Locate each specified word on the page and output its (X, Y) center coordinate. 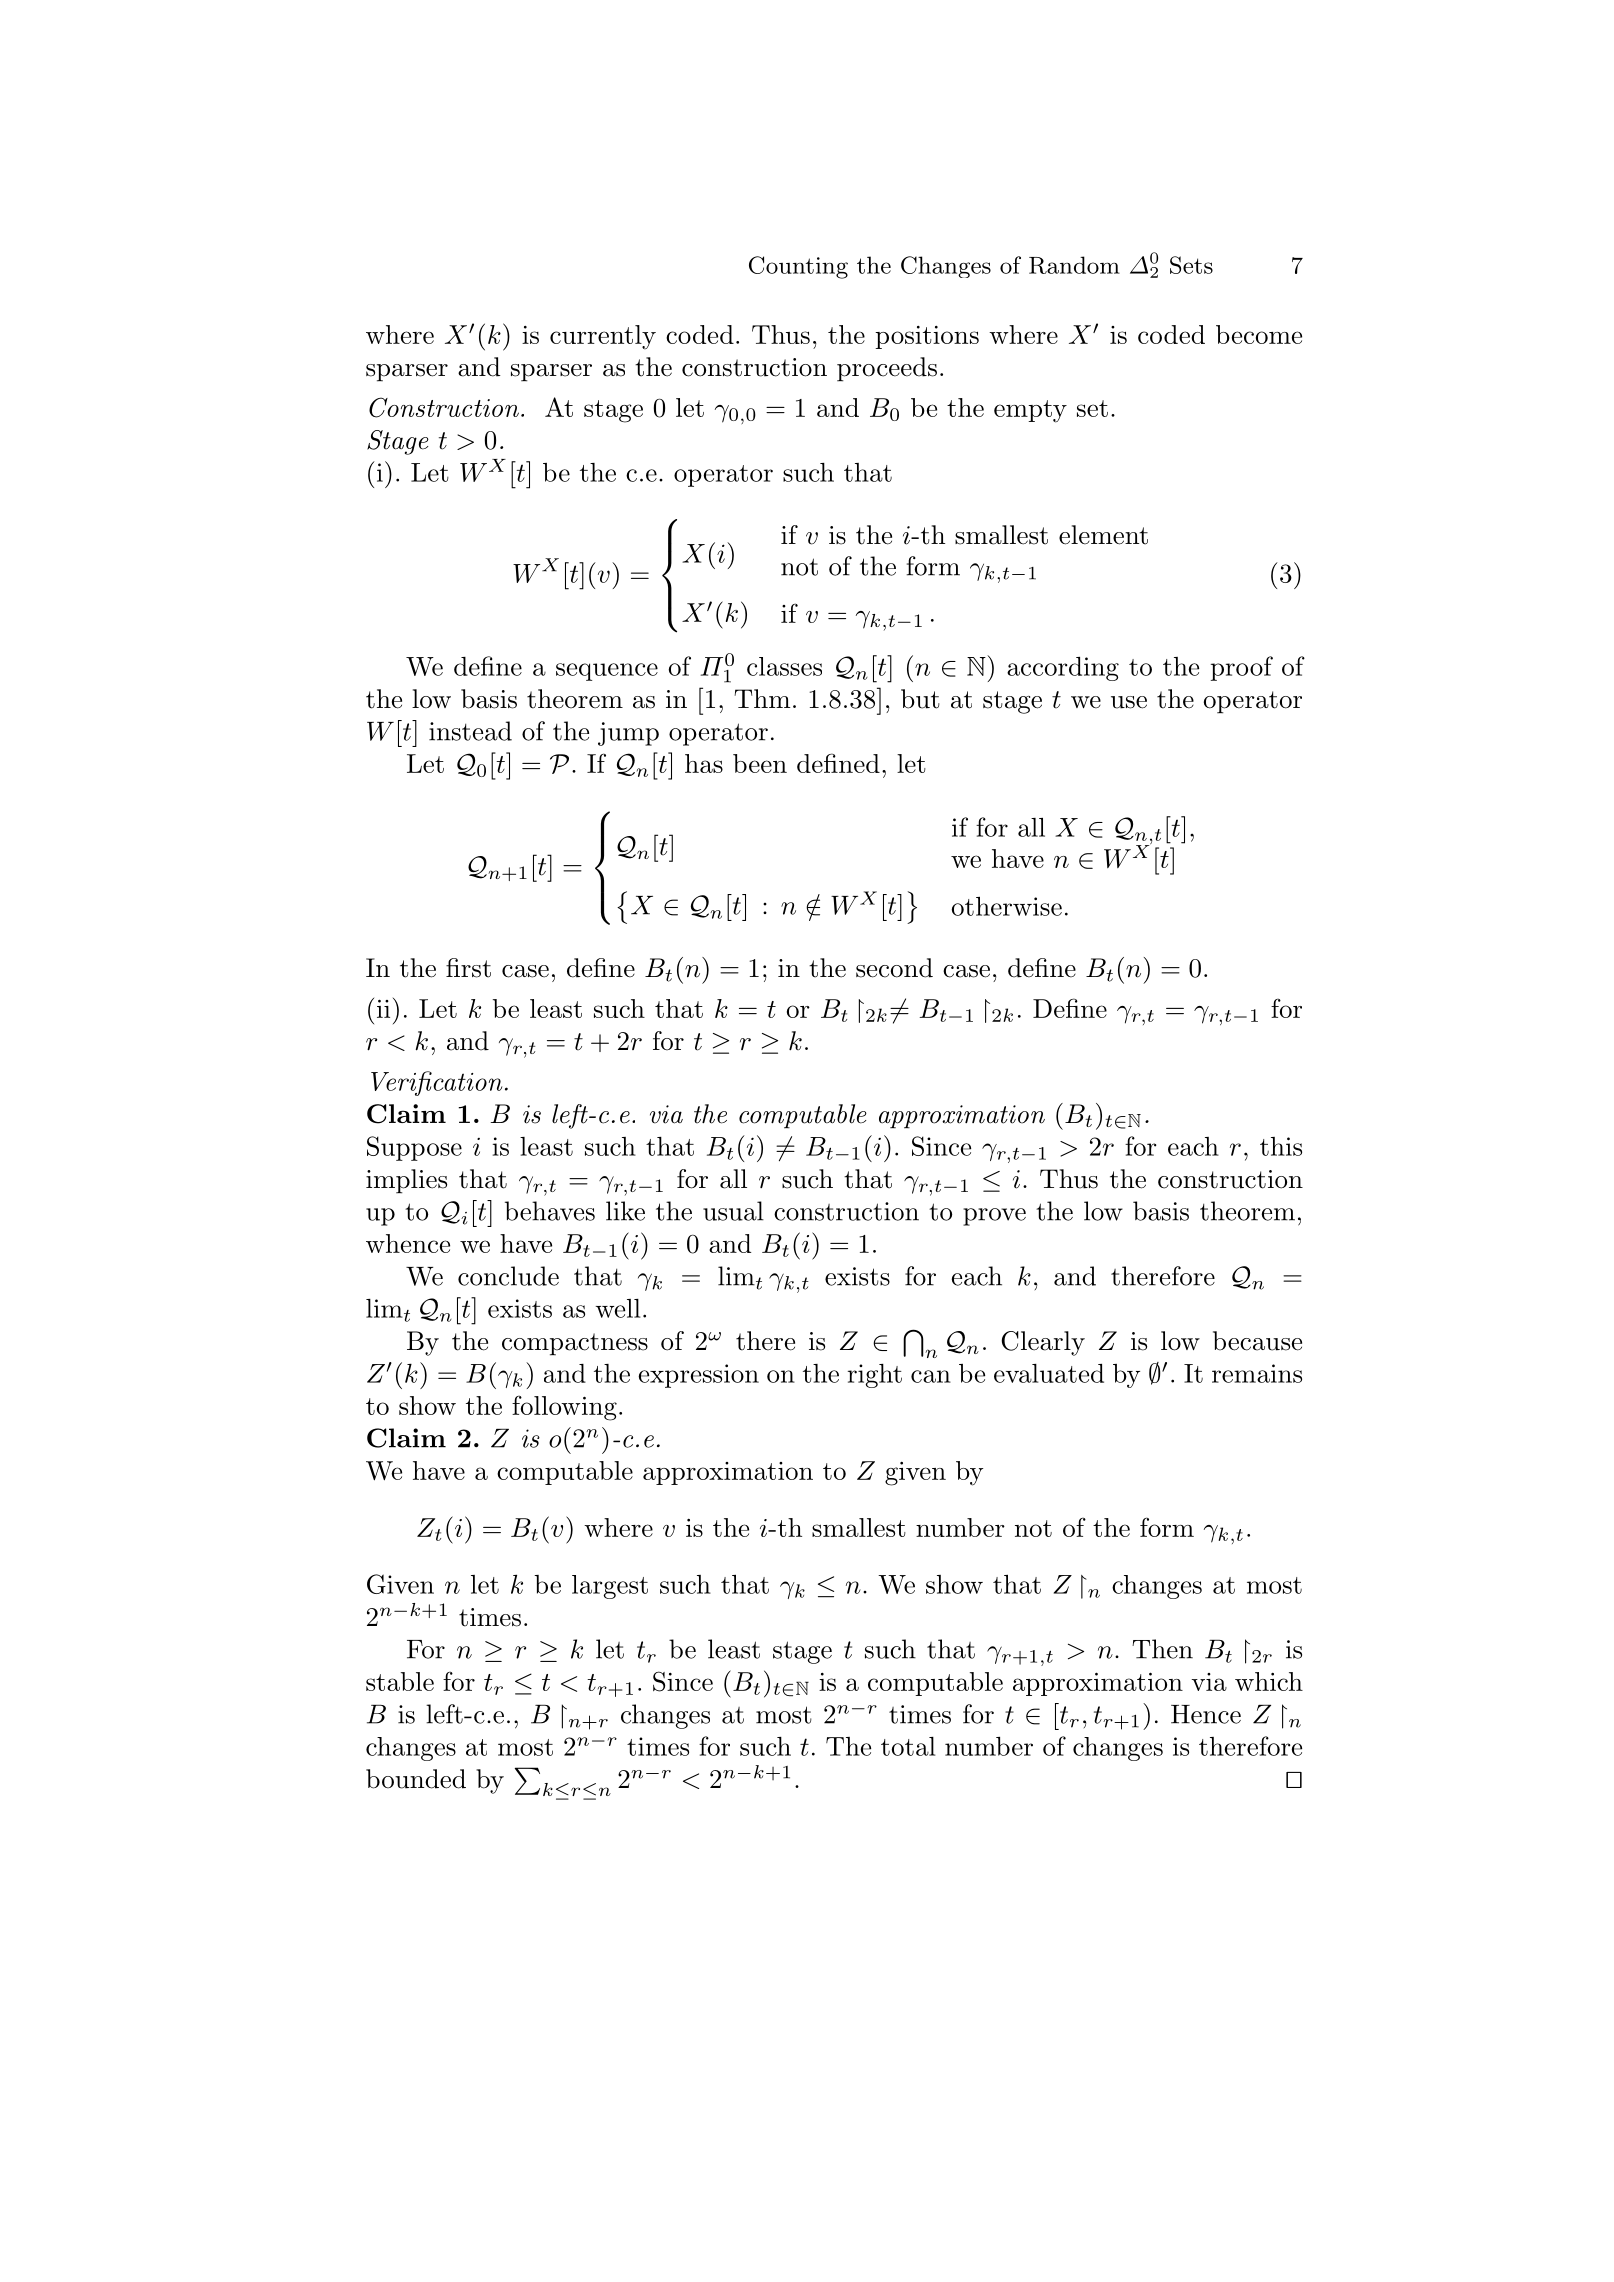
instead (470, 731)
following (564, 1408)
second (894, 968)
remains (1257, 1373)
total (908, 1746)
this (1281, 1146)
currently (603, 337)
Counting (798, 267)
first (468, 968)
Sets (1191, 265)
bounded (416, 1779)
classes (784, 666)
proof (1242, 668)
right (875, 1376)
